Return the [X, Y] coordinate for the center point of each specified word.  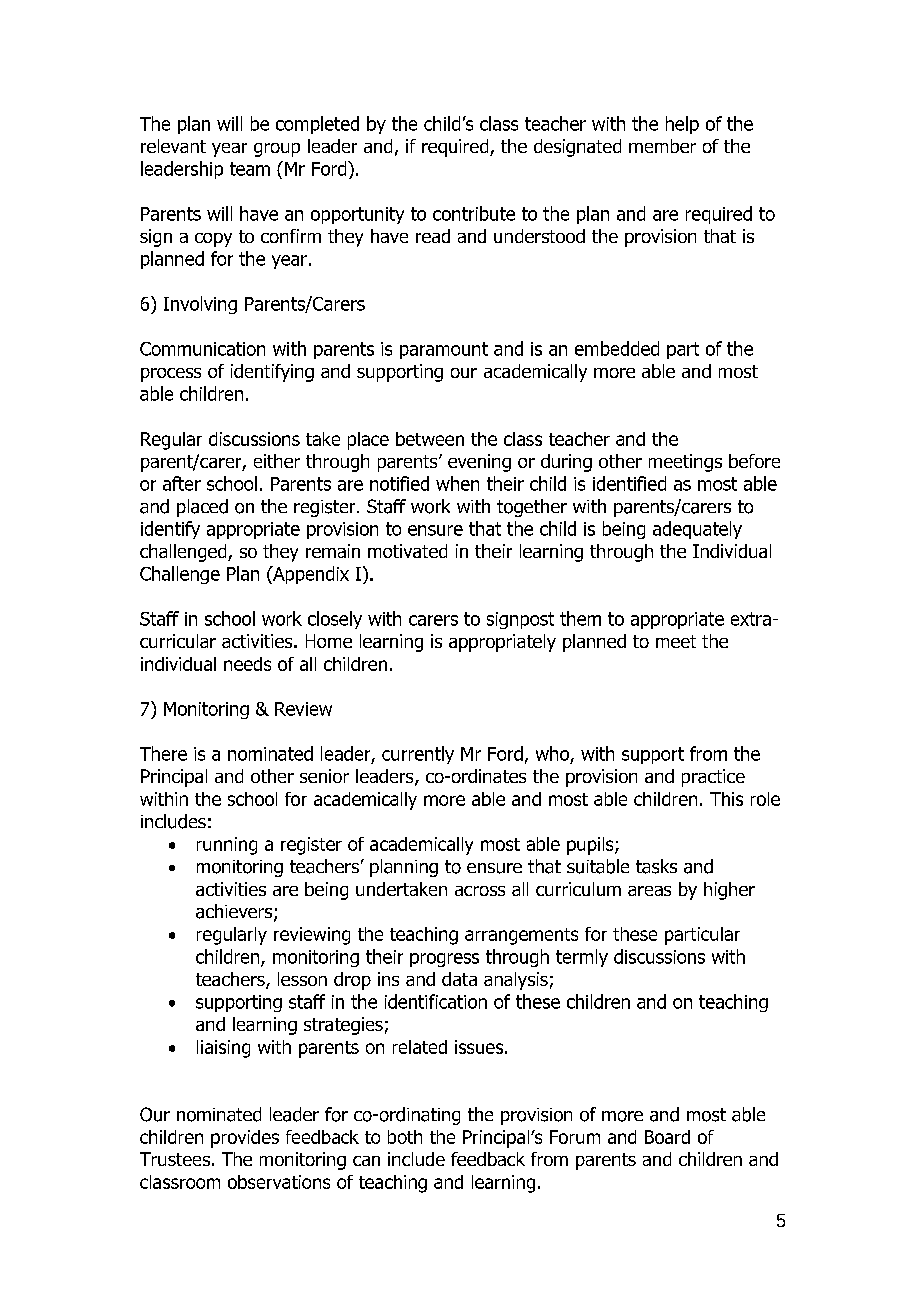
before [754, 461]
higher [729, 891]
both [405, 1137]
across [480, 891]
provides [245, 1139]
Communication [202, 349]
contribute [474, 213]
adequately [697, 530]
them [580, 618]
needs [247, 664]
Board [667, 1137]
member [662, 146]
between [430, 439]
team [250, 169]
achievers [235, 912]
